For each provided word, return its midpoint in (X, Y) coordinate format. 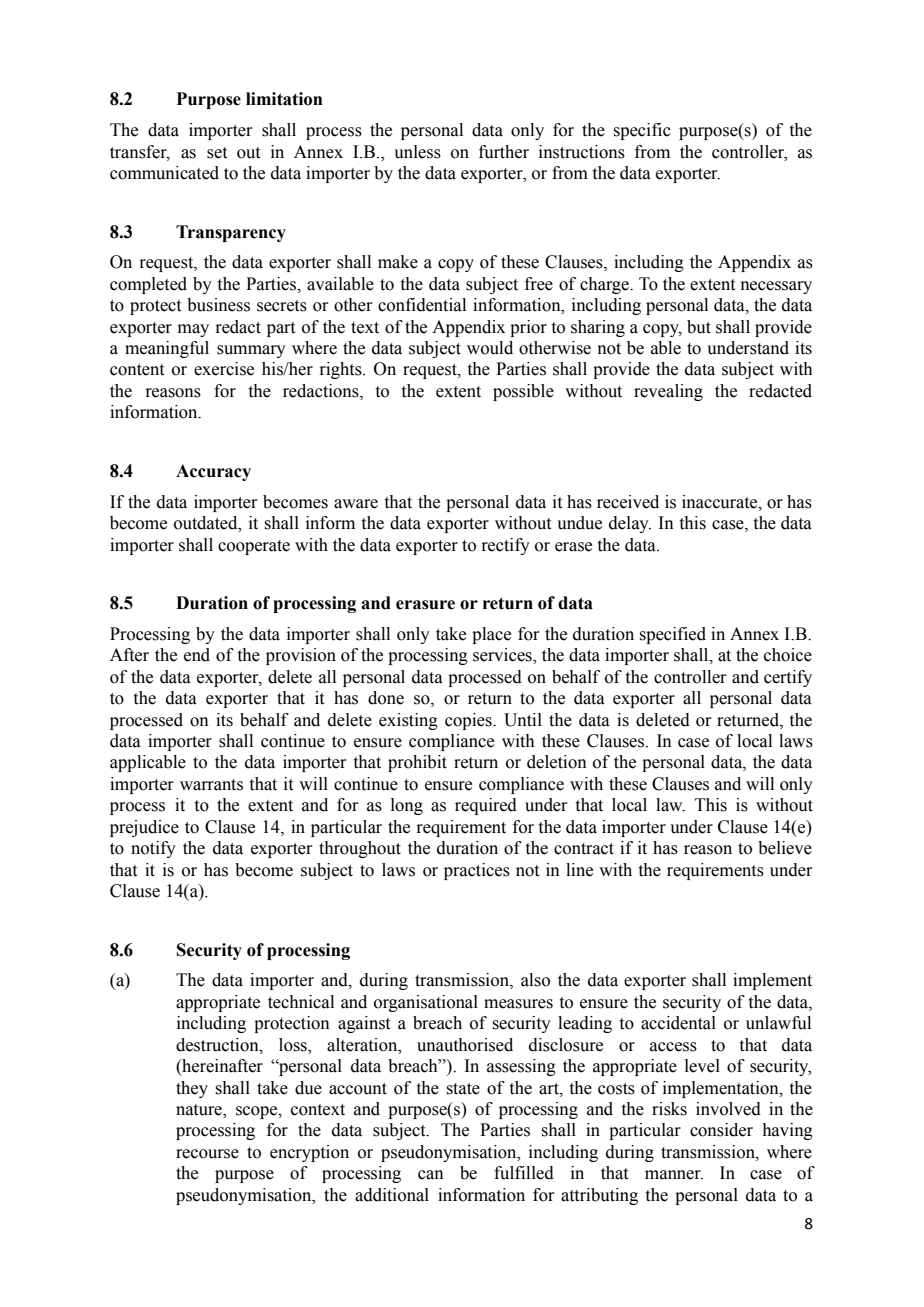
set (217, 153)
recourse (207, 1154)
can (431, 1175)
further (504, 152)
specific (642, 131)
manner (674, 1175)
